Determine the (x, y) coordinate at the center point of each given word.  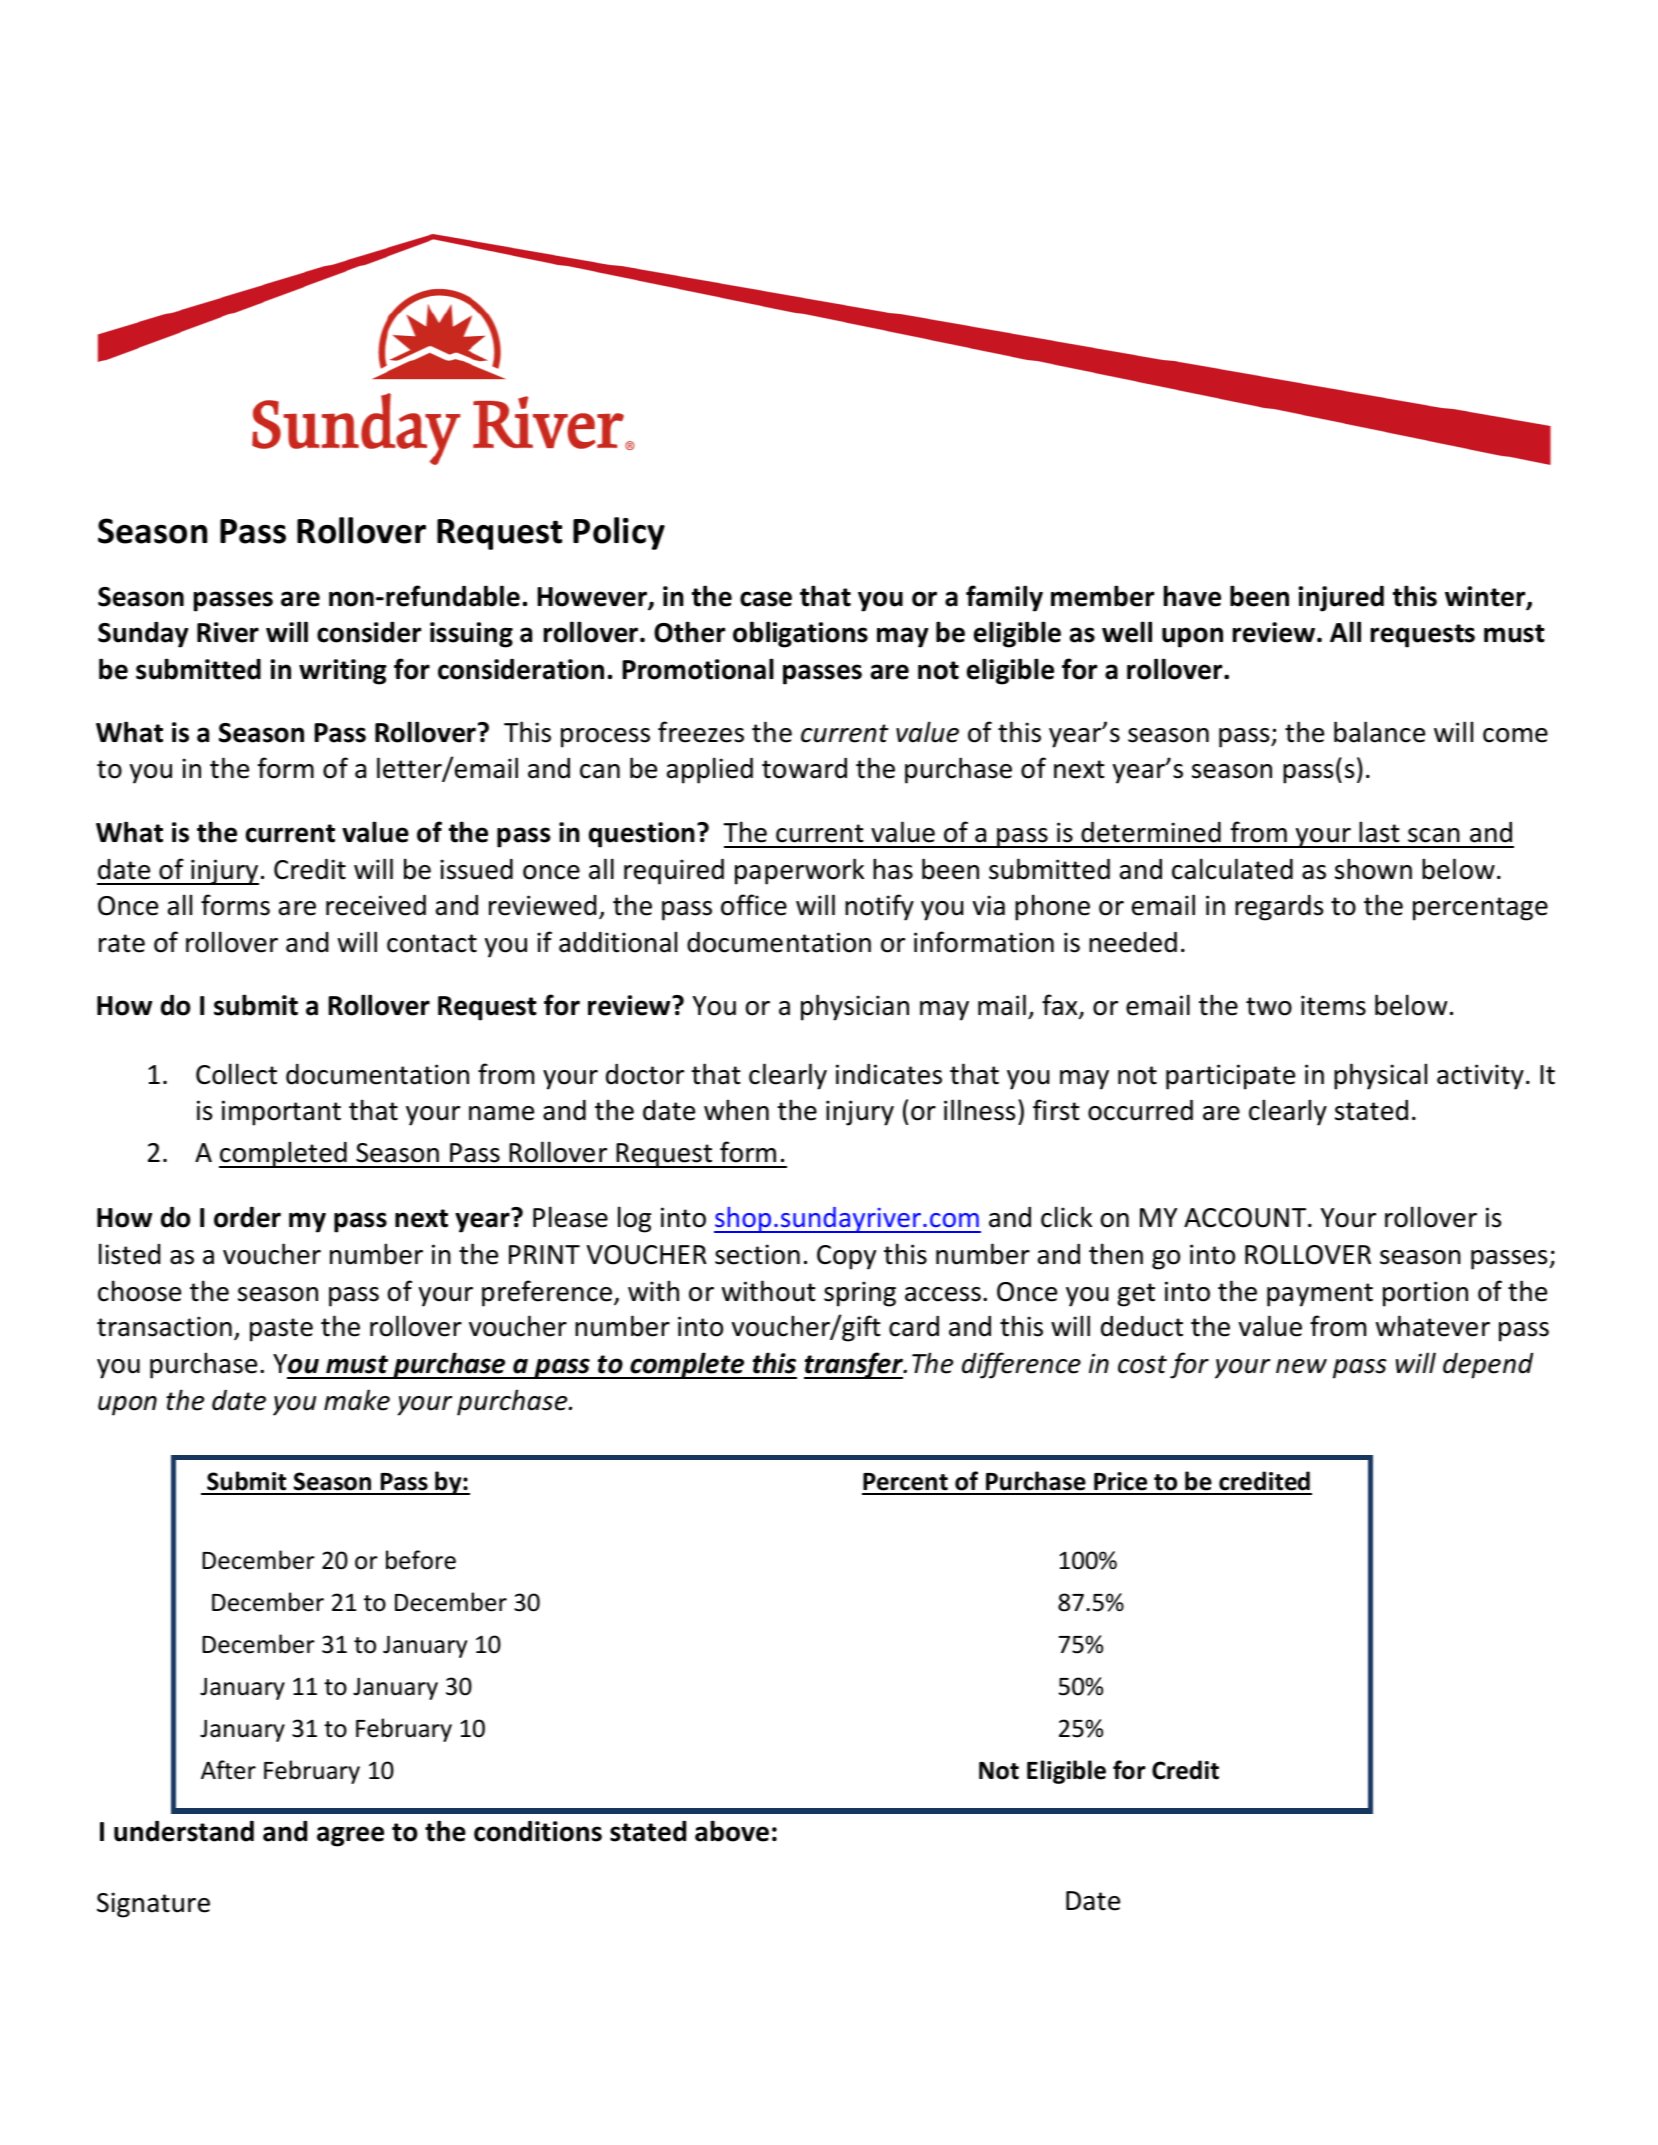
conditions (538, 1831)
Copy (846, 1257)
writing (343, 672)
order (247, 1217)
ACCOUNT (1246, 1218)
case (766, 599)
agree (350, 1836)
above (732, 1831)
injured (1341, 599)
